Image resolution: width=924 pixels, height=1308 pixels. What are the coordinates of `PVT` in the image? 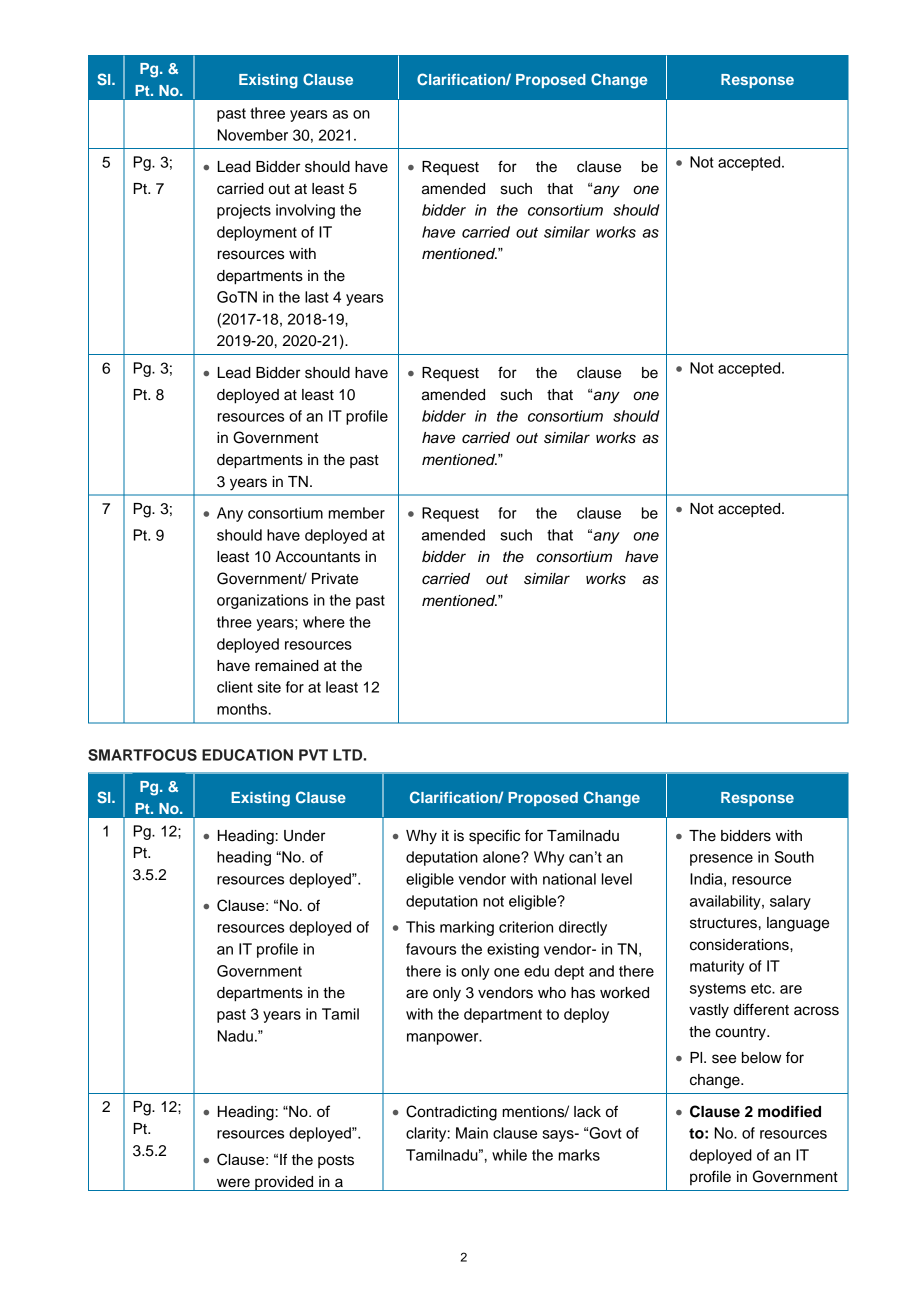 It's located at (313, 755).
